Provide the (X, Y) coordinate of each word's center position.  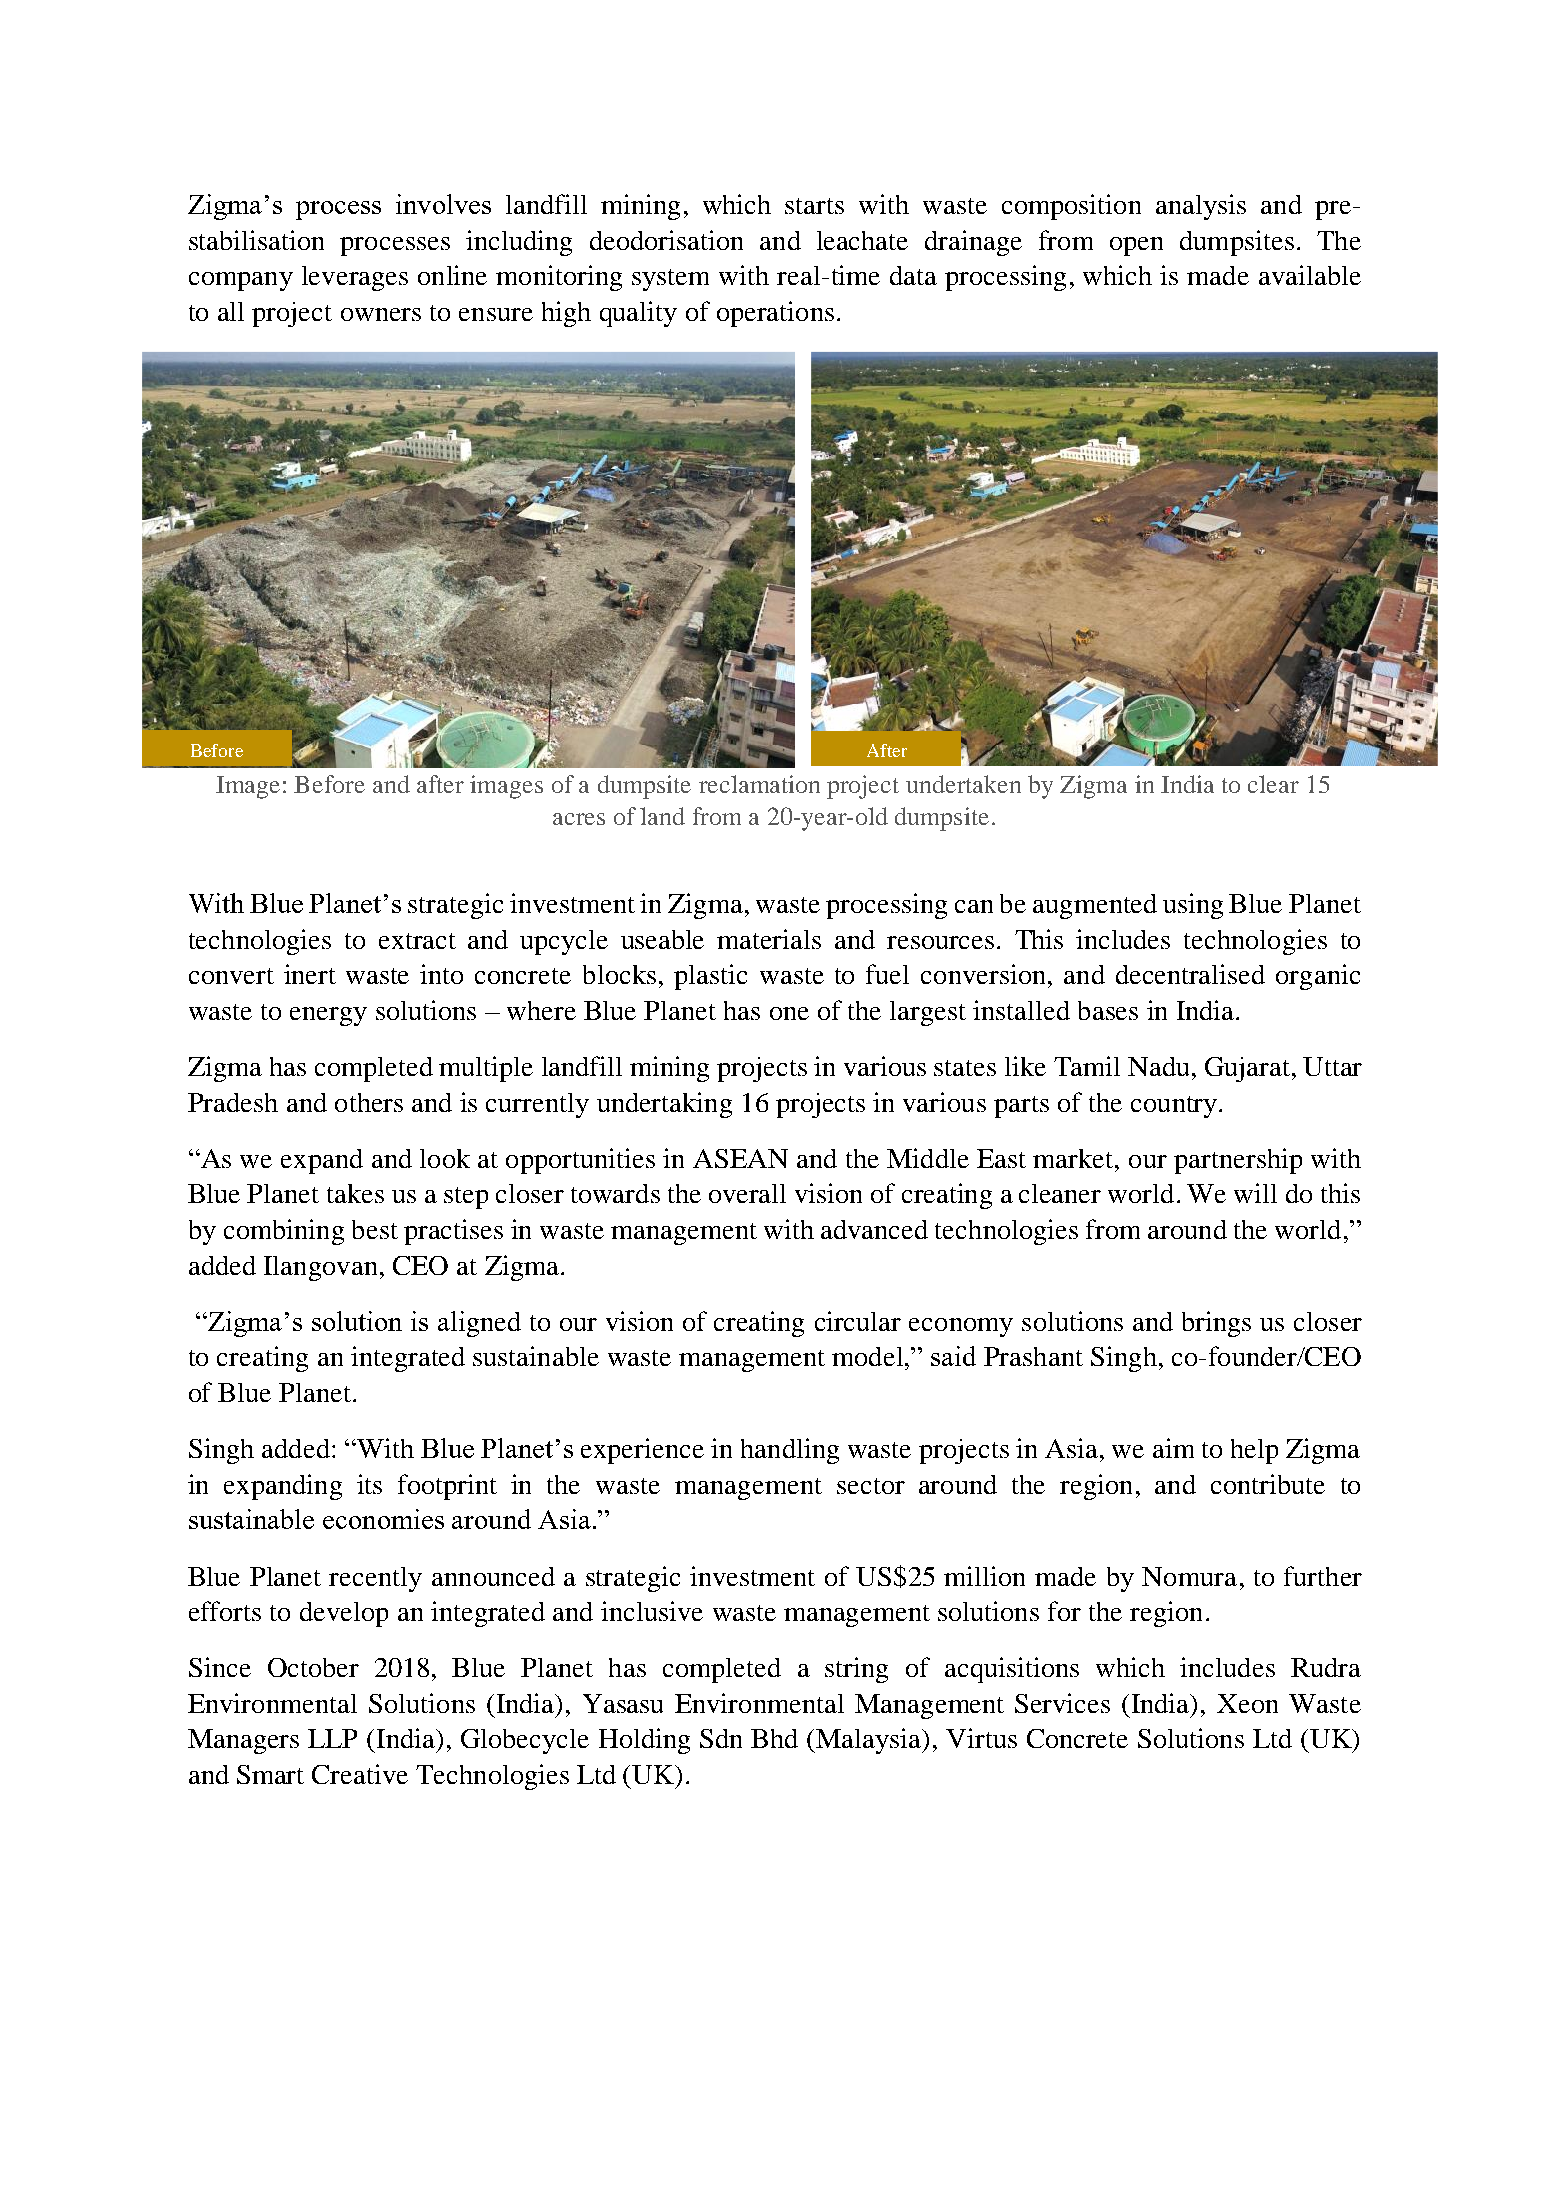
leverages (355, 278)
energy (328, 1016)
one (789, 1013)
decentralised (1190, 974)
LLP (332, 1738)
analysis (1201, 207)
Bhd (774, 1738)
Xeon (1247, 1703)
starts (814, 206)
